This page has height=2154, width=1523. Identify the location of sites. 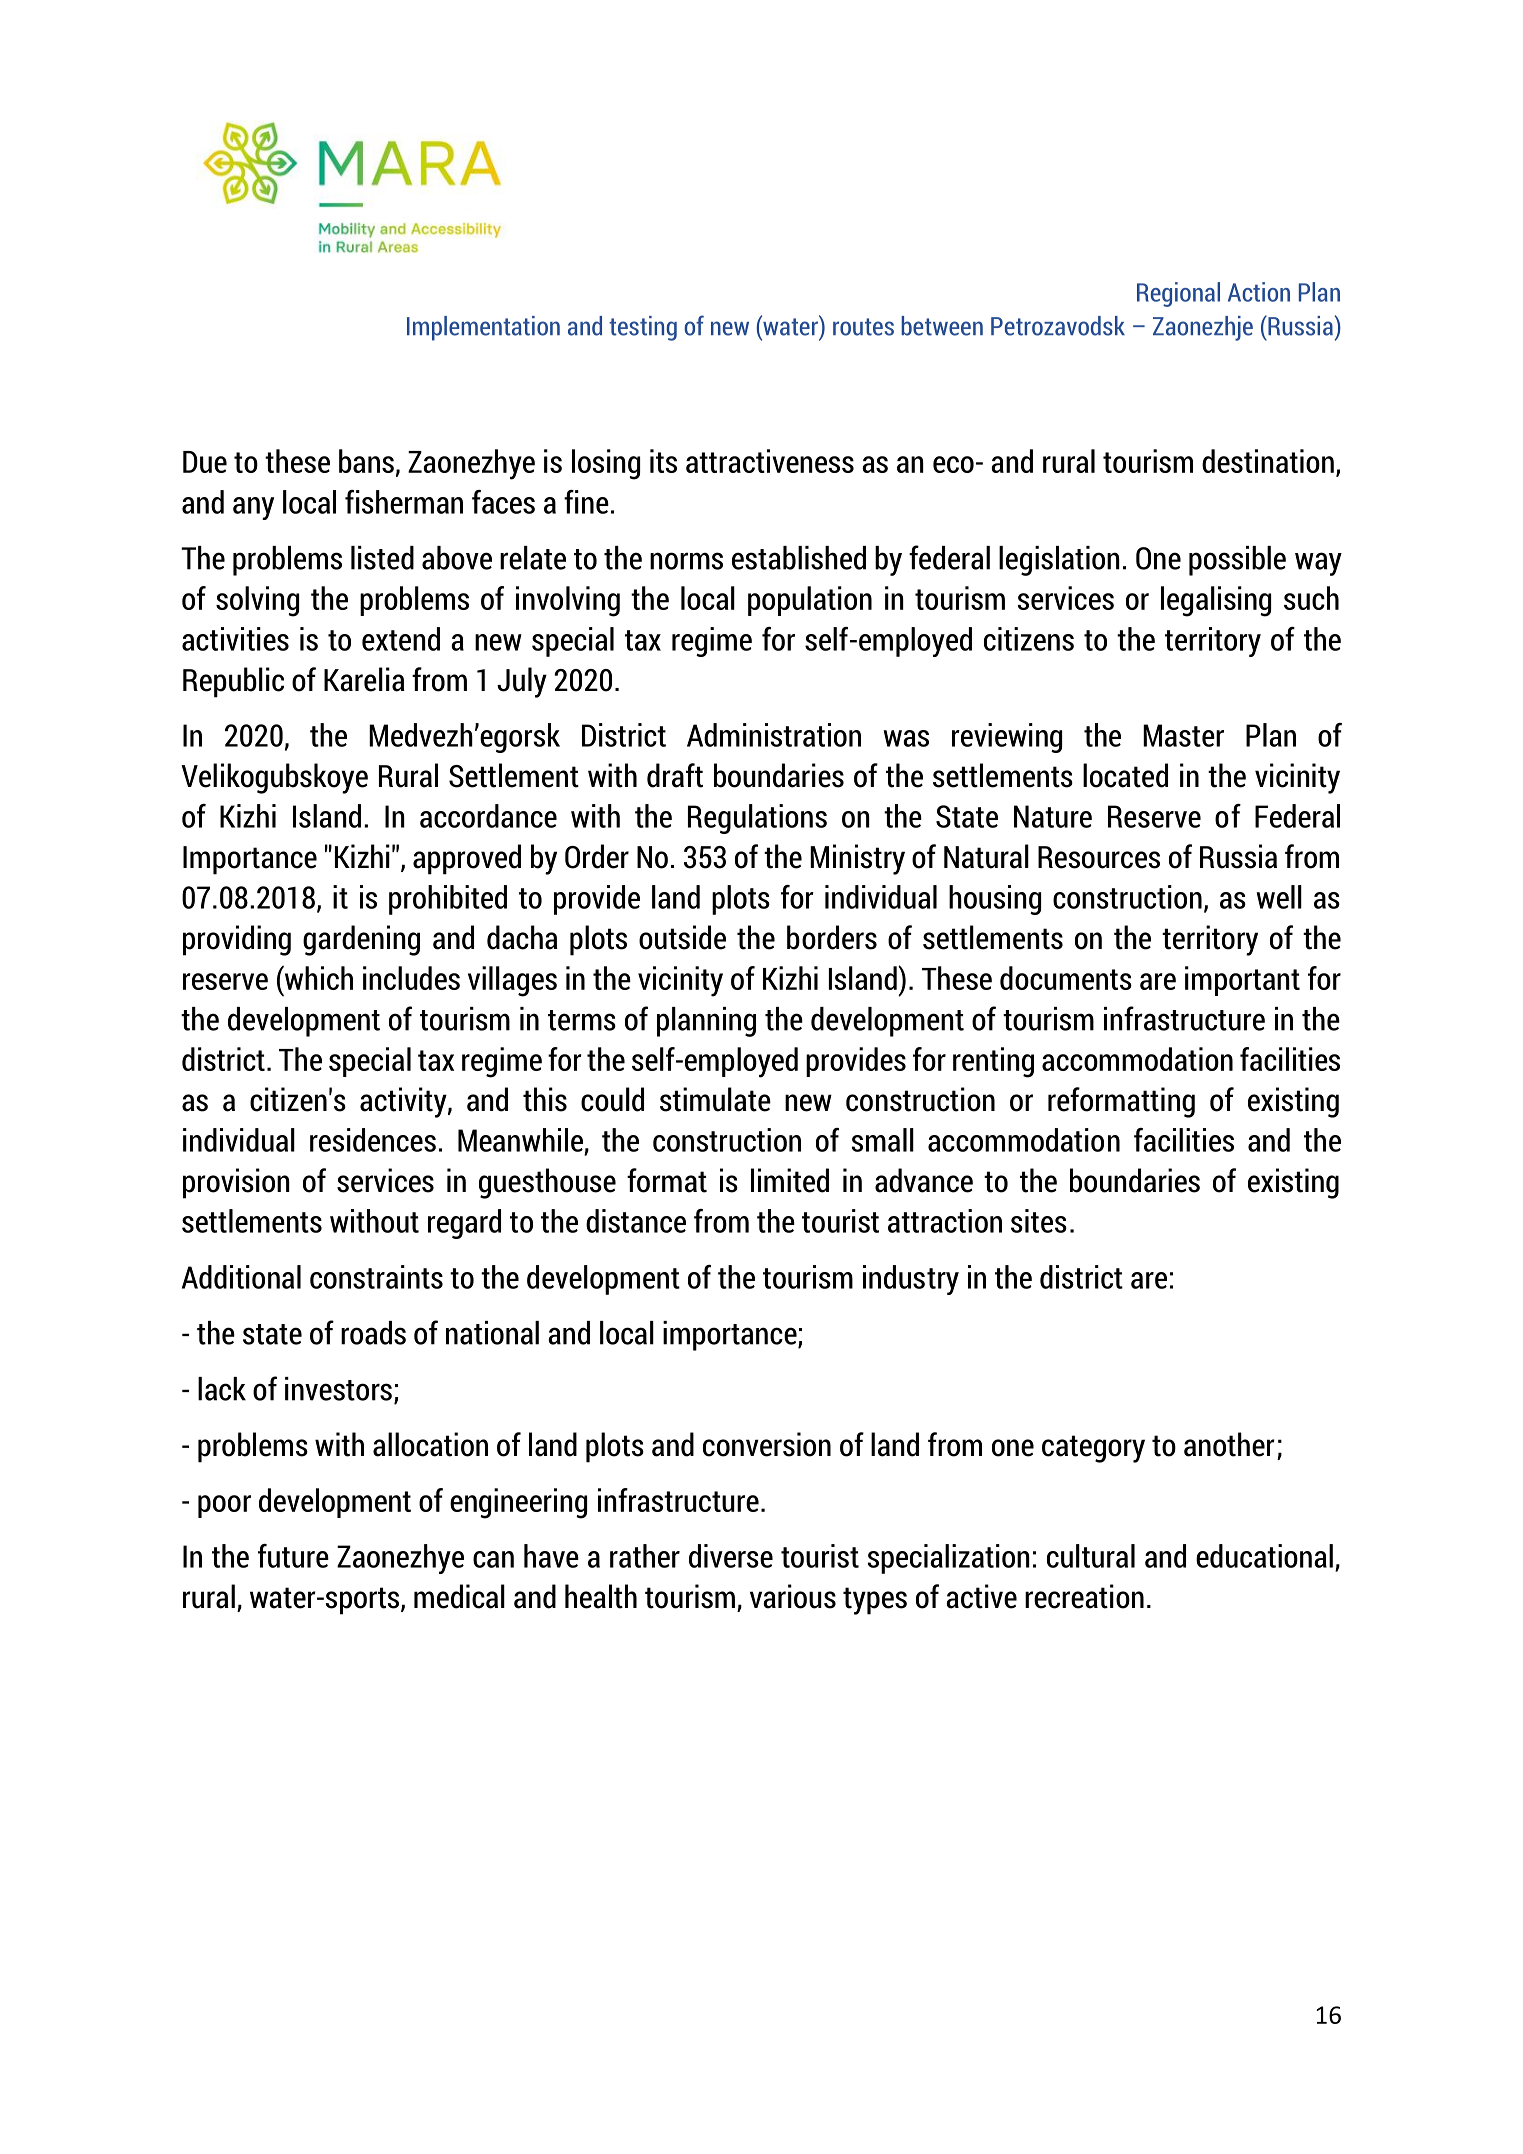
(1039, 1221).
